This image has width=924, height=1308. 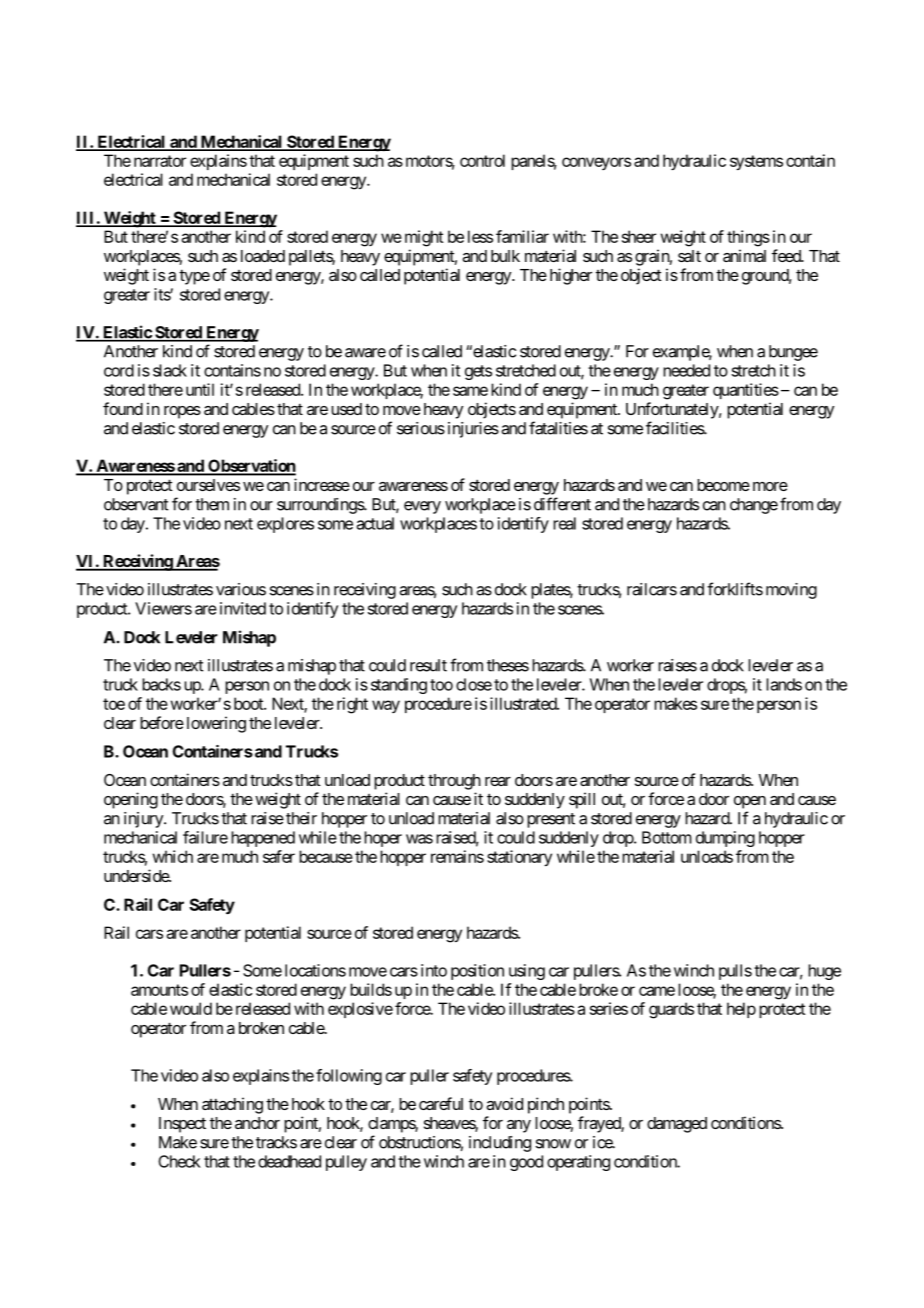 What do you see at coordinates (182, 1125) in the image?
I see `Inspect` at bounding box center [182, 1125].
